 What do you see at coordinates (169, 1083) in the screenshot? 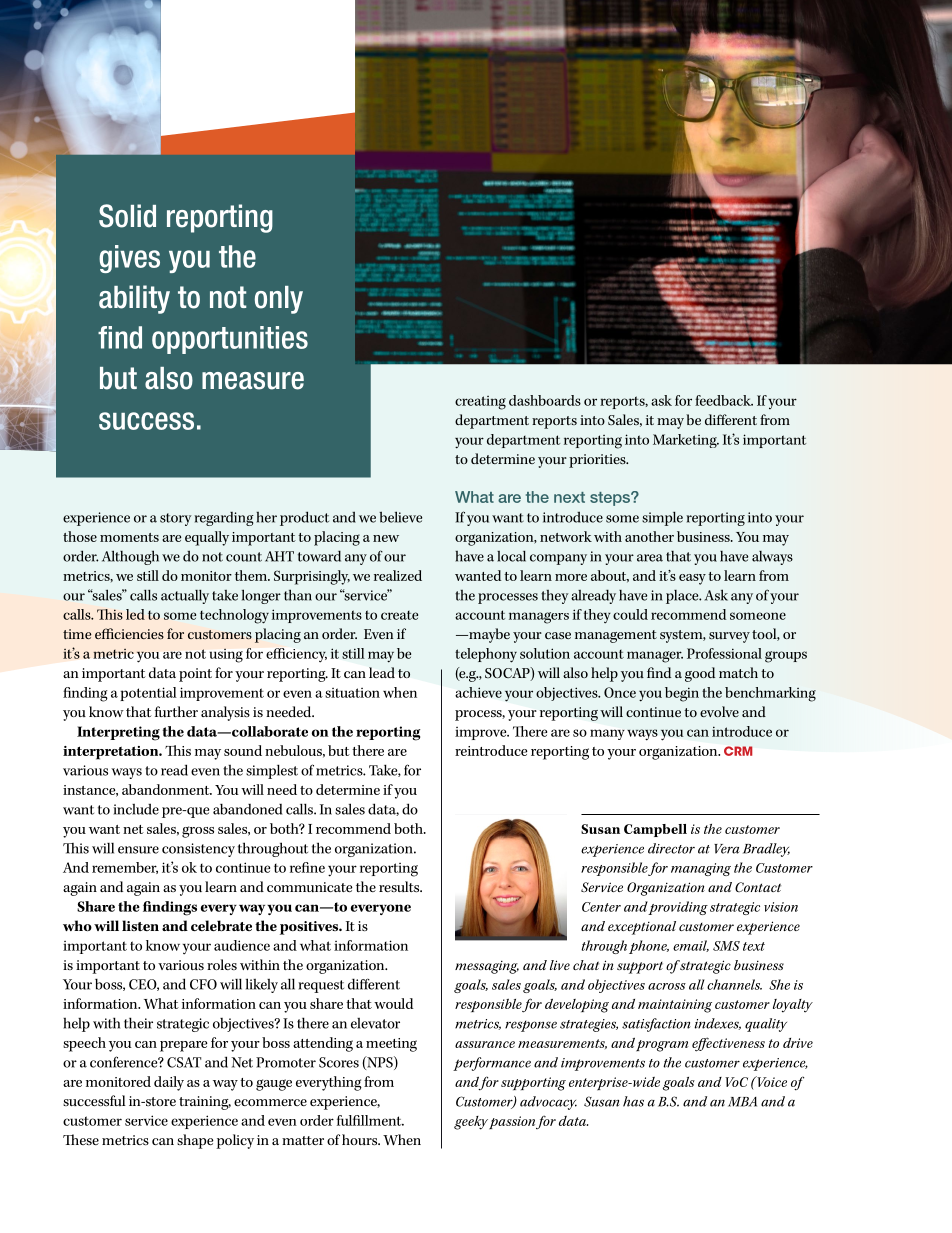
I see `daily` at bounding box center [169, 1083].
